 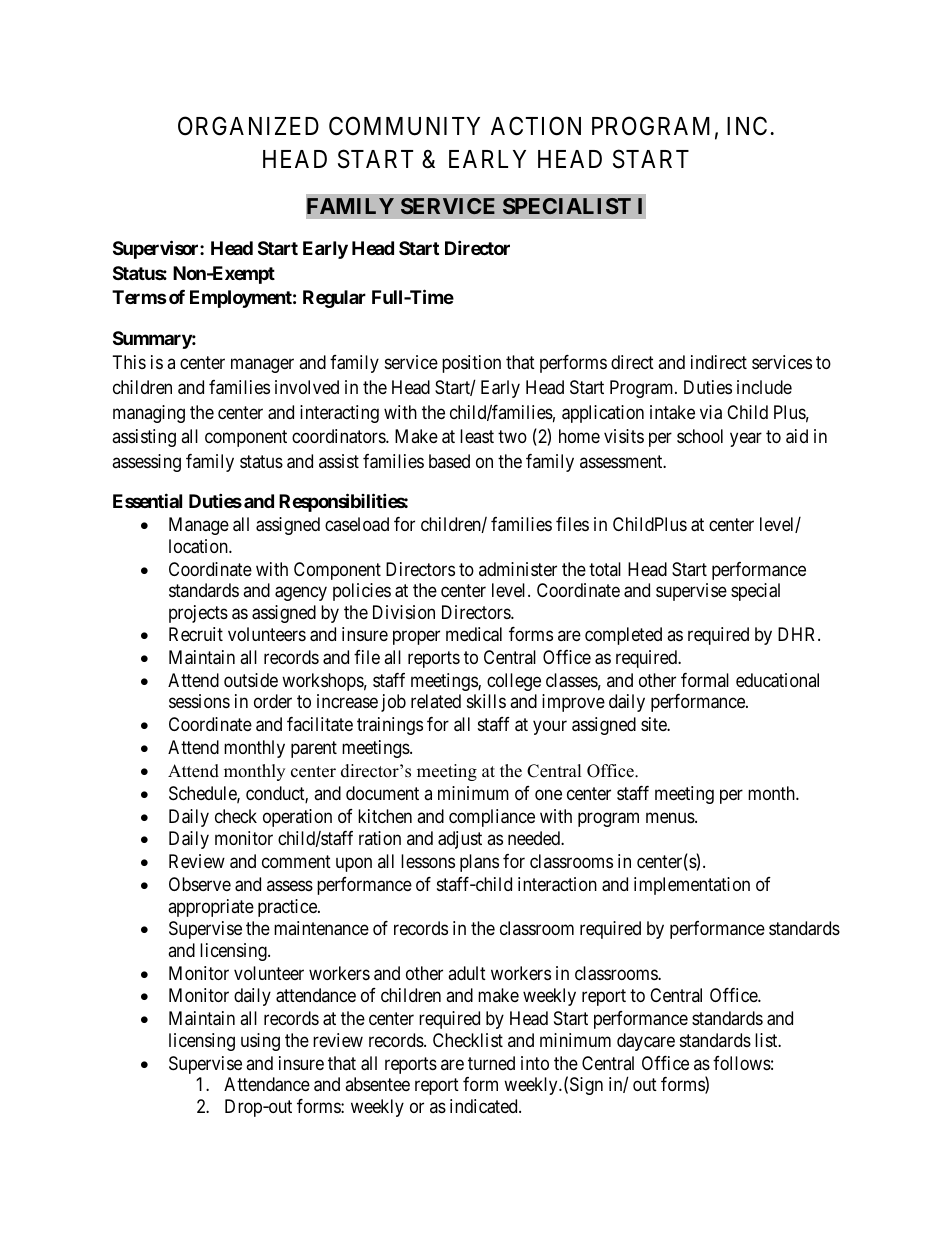 I want to click on medical, so click(x=474, y=634).
